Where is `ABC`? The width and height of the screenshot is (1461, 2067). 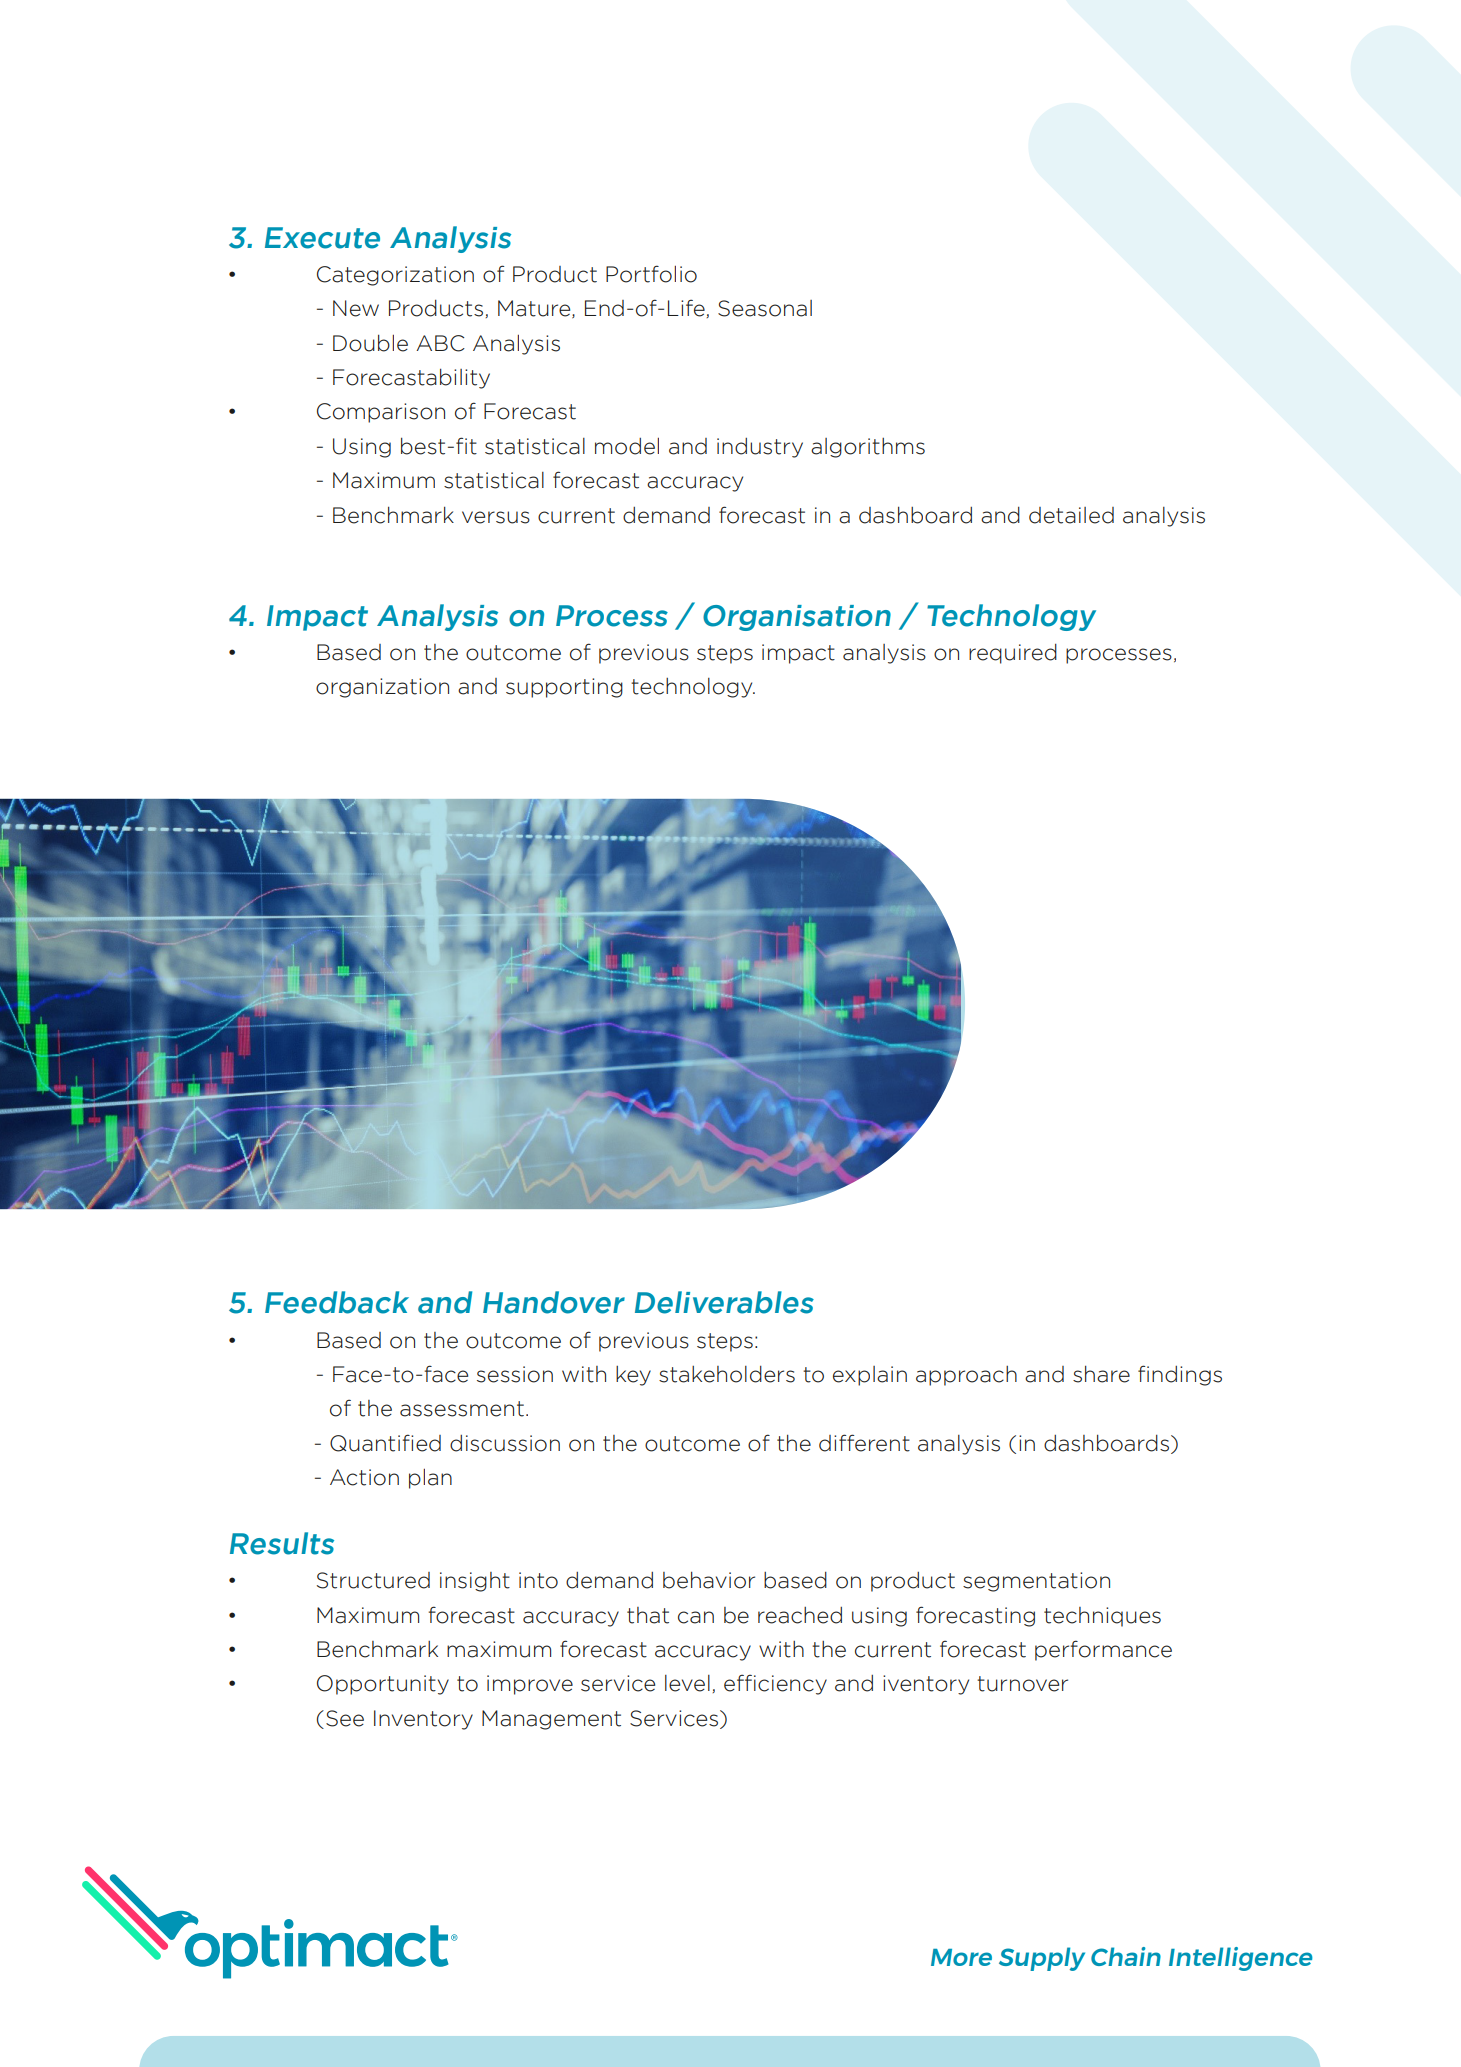
ABC is located at coordinates (440, 343).
